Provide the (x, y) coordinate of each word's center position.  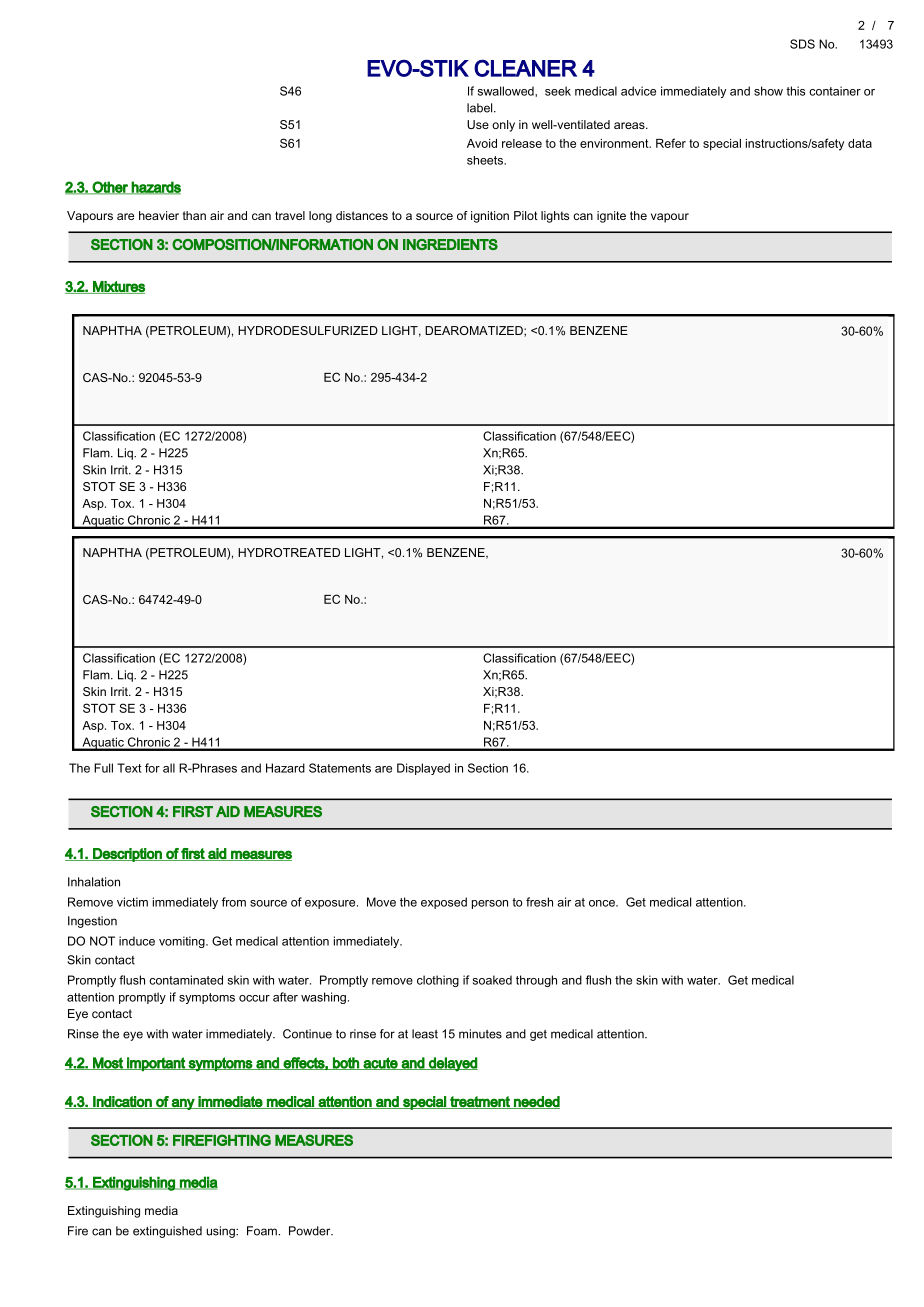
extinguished (167, 1232)
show (768, 91)
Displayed (423, 769)
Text (129, 768)
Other (110, 188)
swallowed (507, 91)
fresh (539, 902)
